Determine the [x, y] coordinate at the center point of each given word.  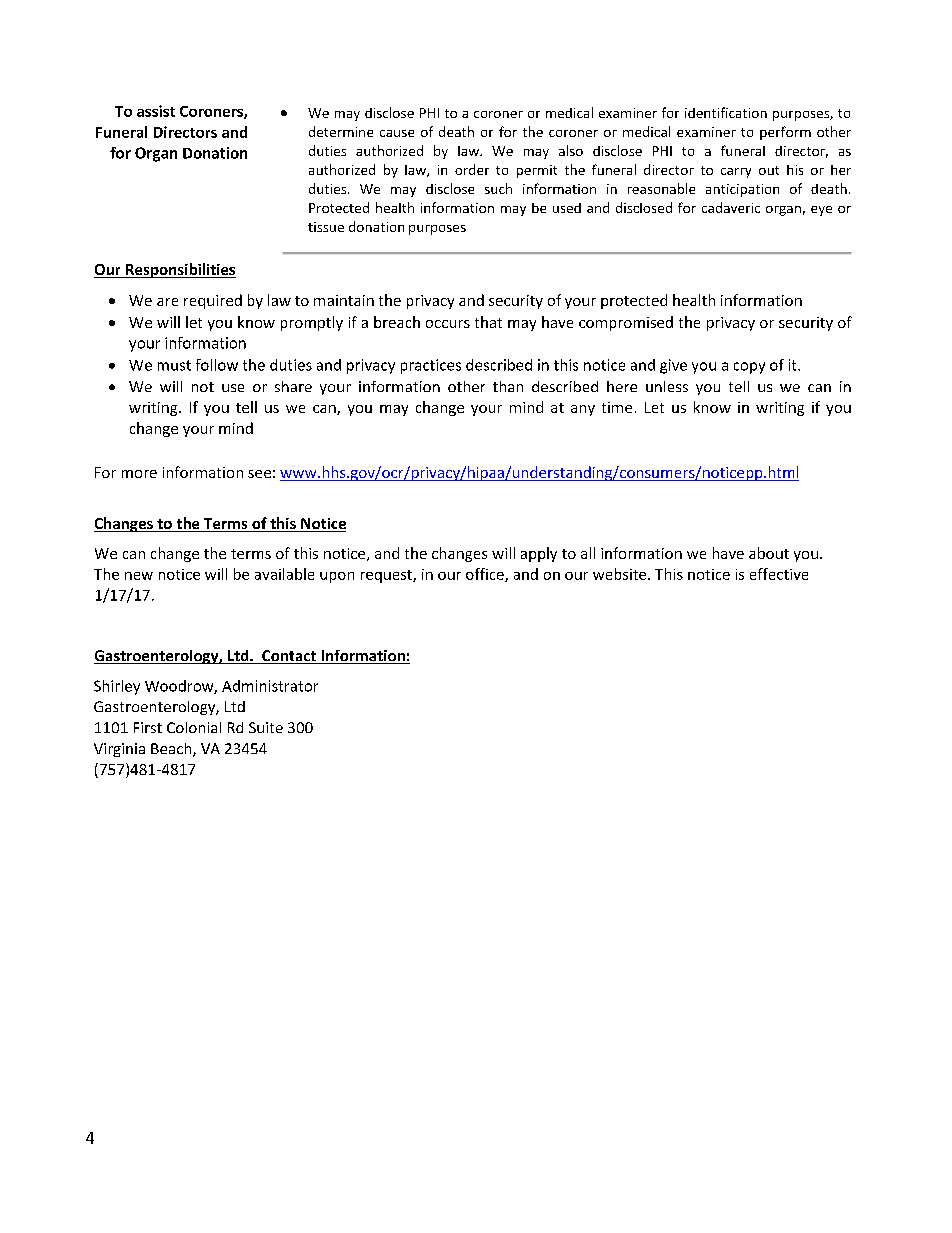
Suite [266, 727]
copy [749, 368]
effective [779, 574]
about [769, 553]
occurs [448, 324]
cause [397, 133]
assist [156, 111]
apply [539, 554]
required [213, 301]
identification [726, 112]
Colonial [194, 727]
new [139, 576]
